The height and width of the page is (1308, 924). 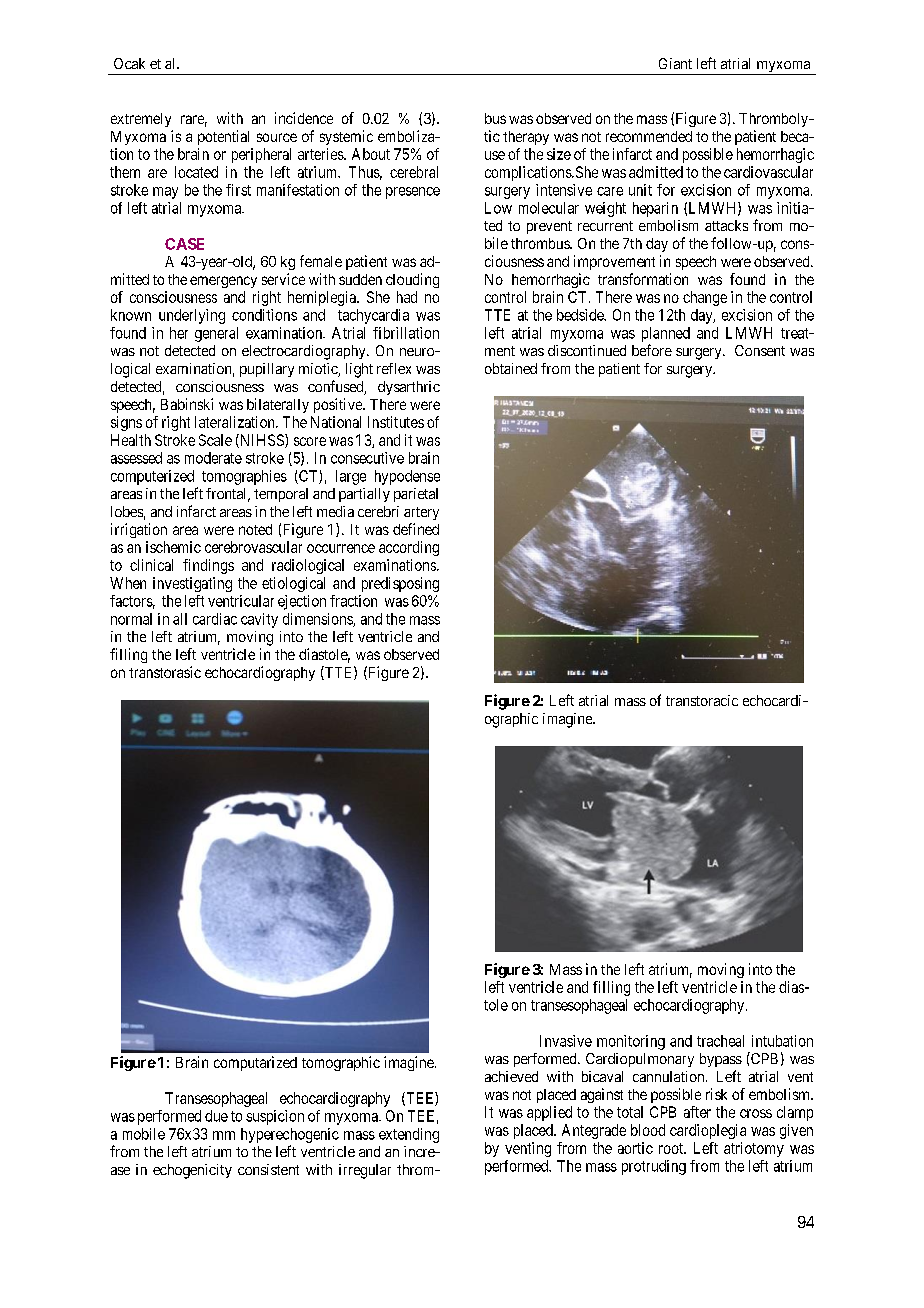 What do you see at coordinates (409, 1135) in the page?
I see `extending` at bounding box center [409, 1135].
